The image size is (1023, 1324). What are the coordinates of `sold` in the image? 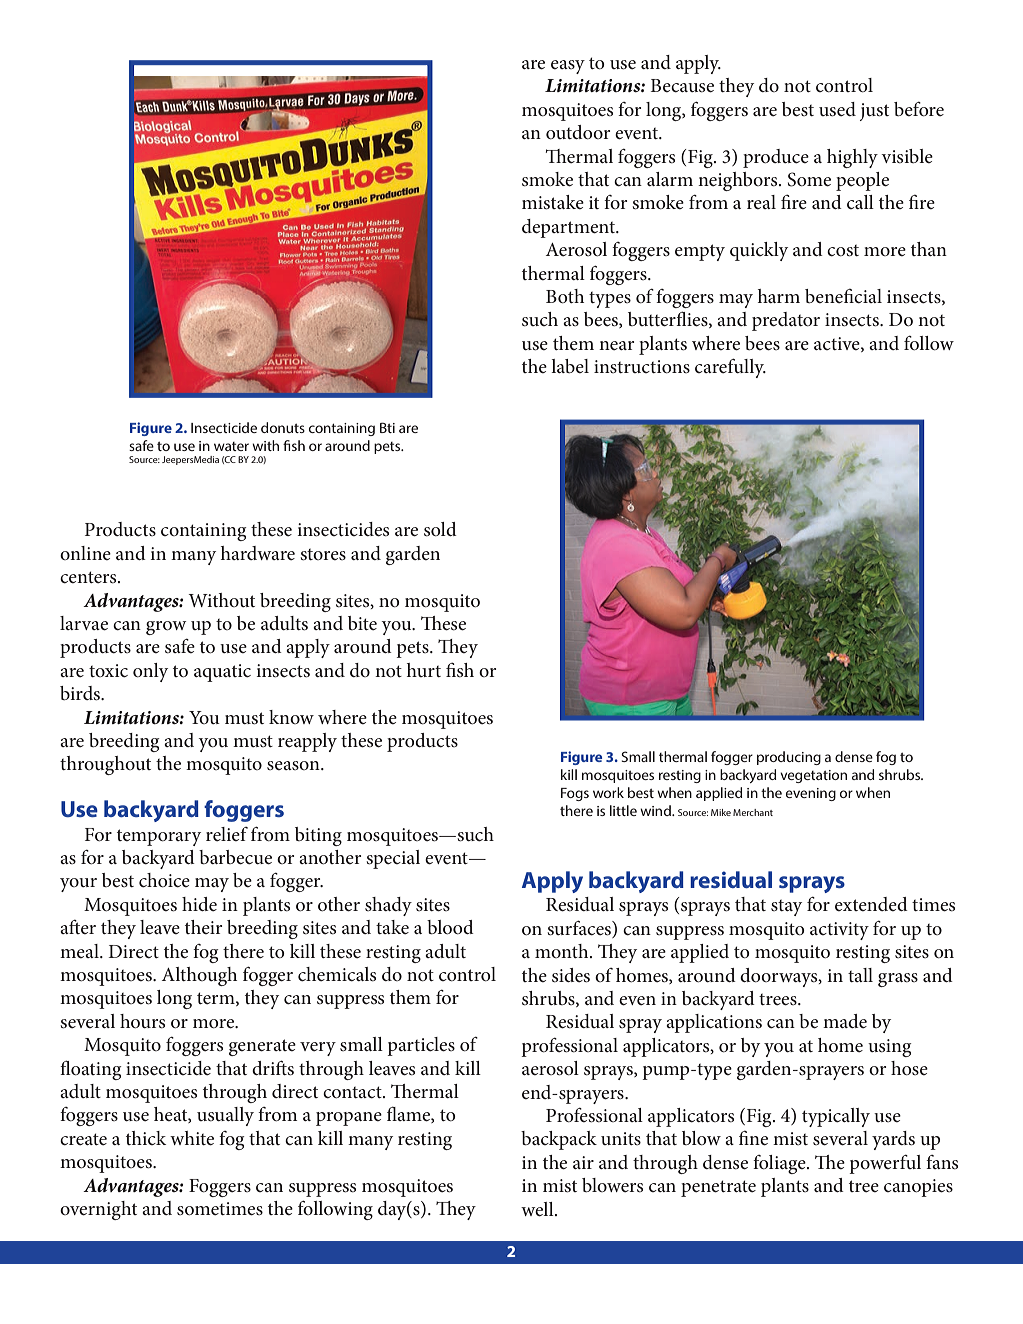 It's located at (440, 529).
